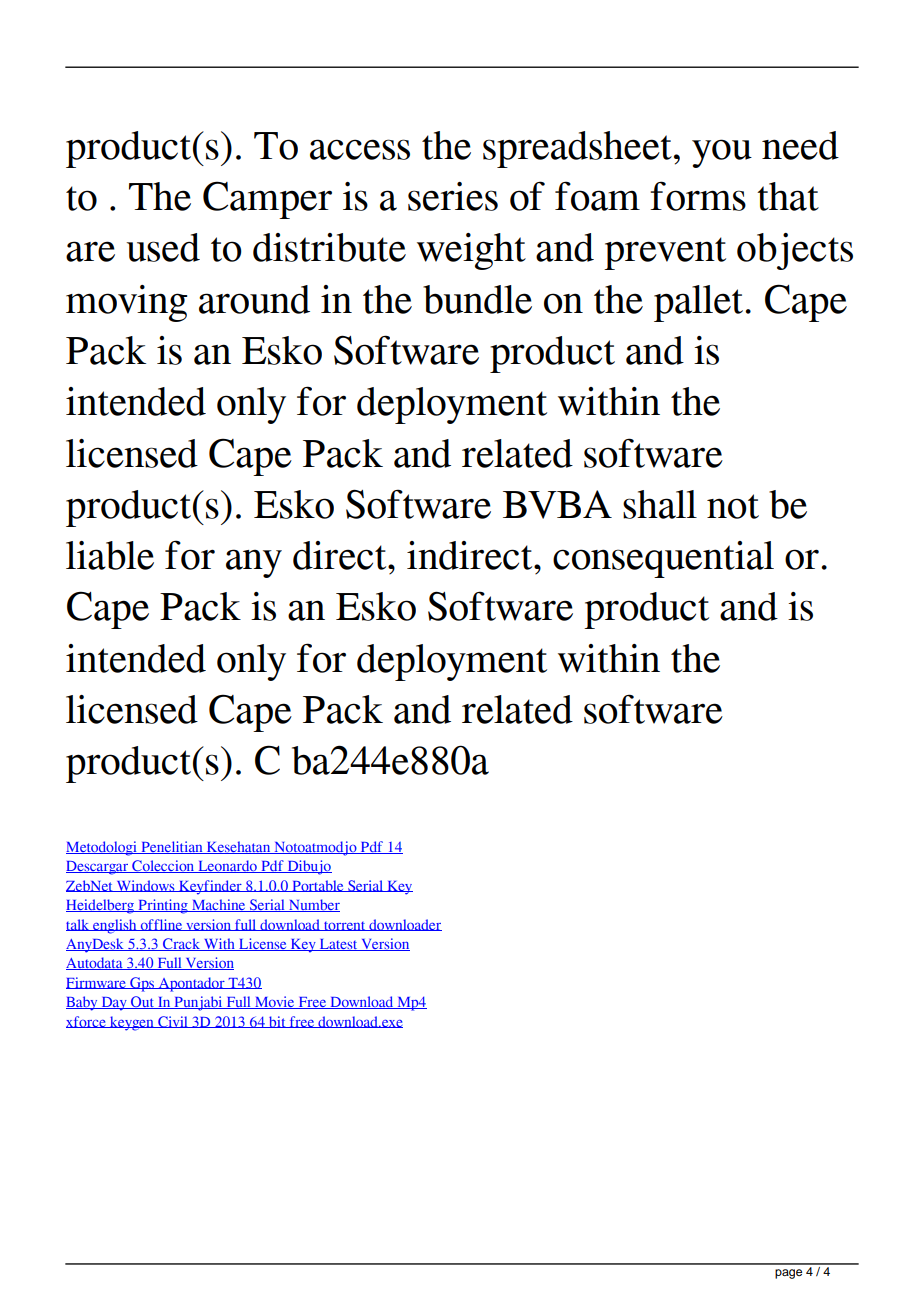 This image has height=1308, width=924. Describe the element at coordinates (453, 196) in the image. I see `series` at that location.
